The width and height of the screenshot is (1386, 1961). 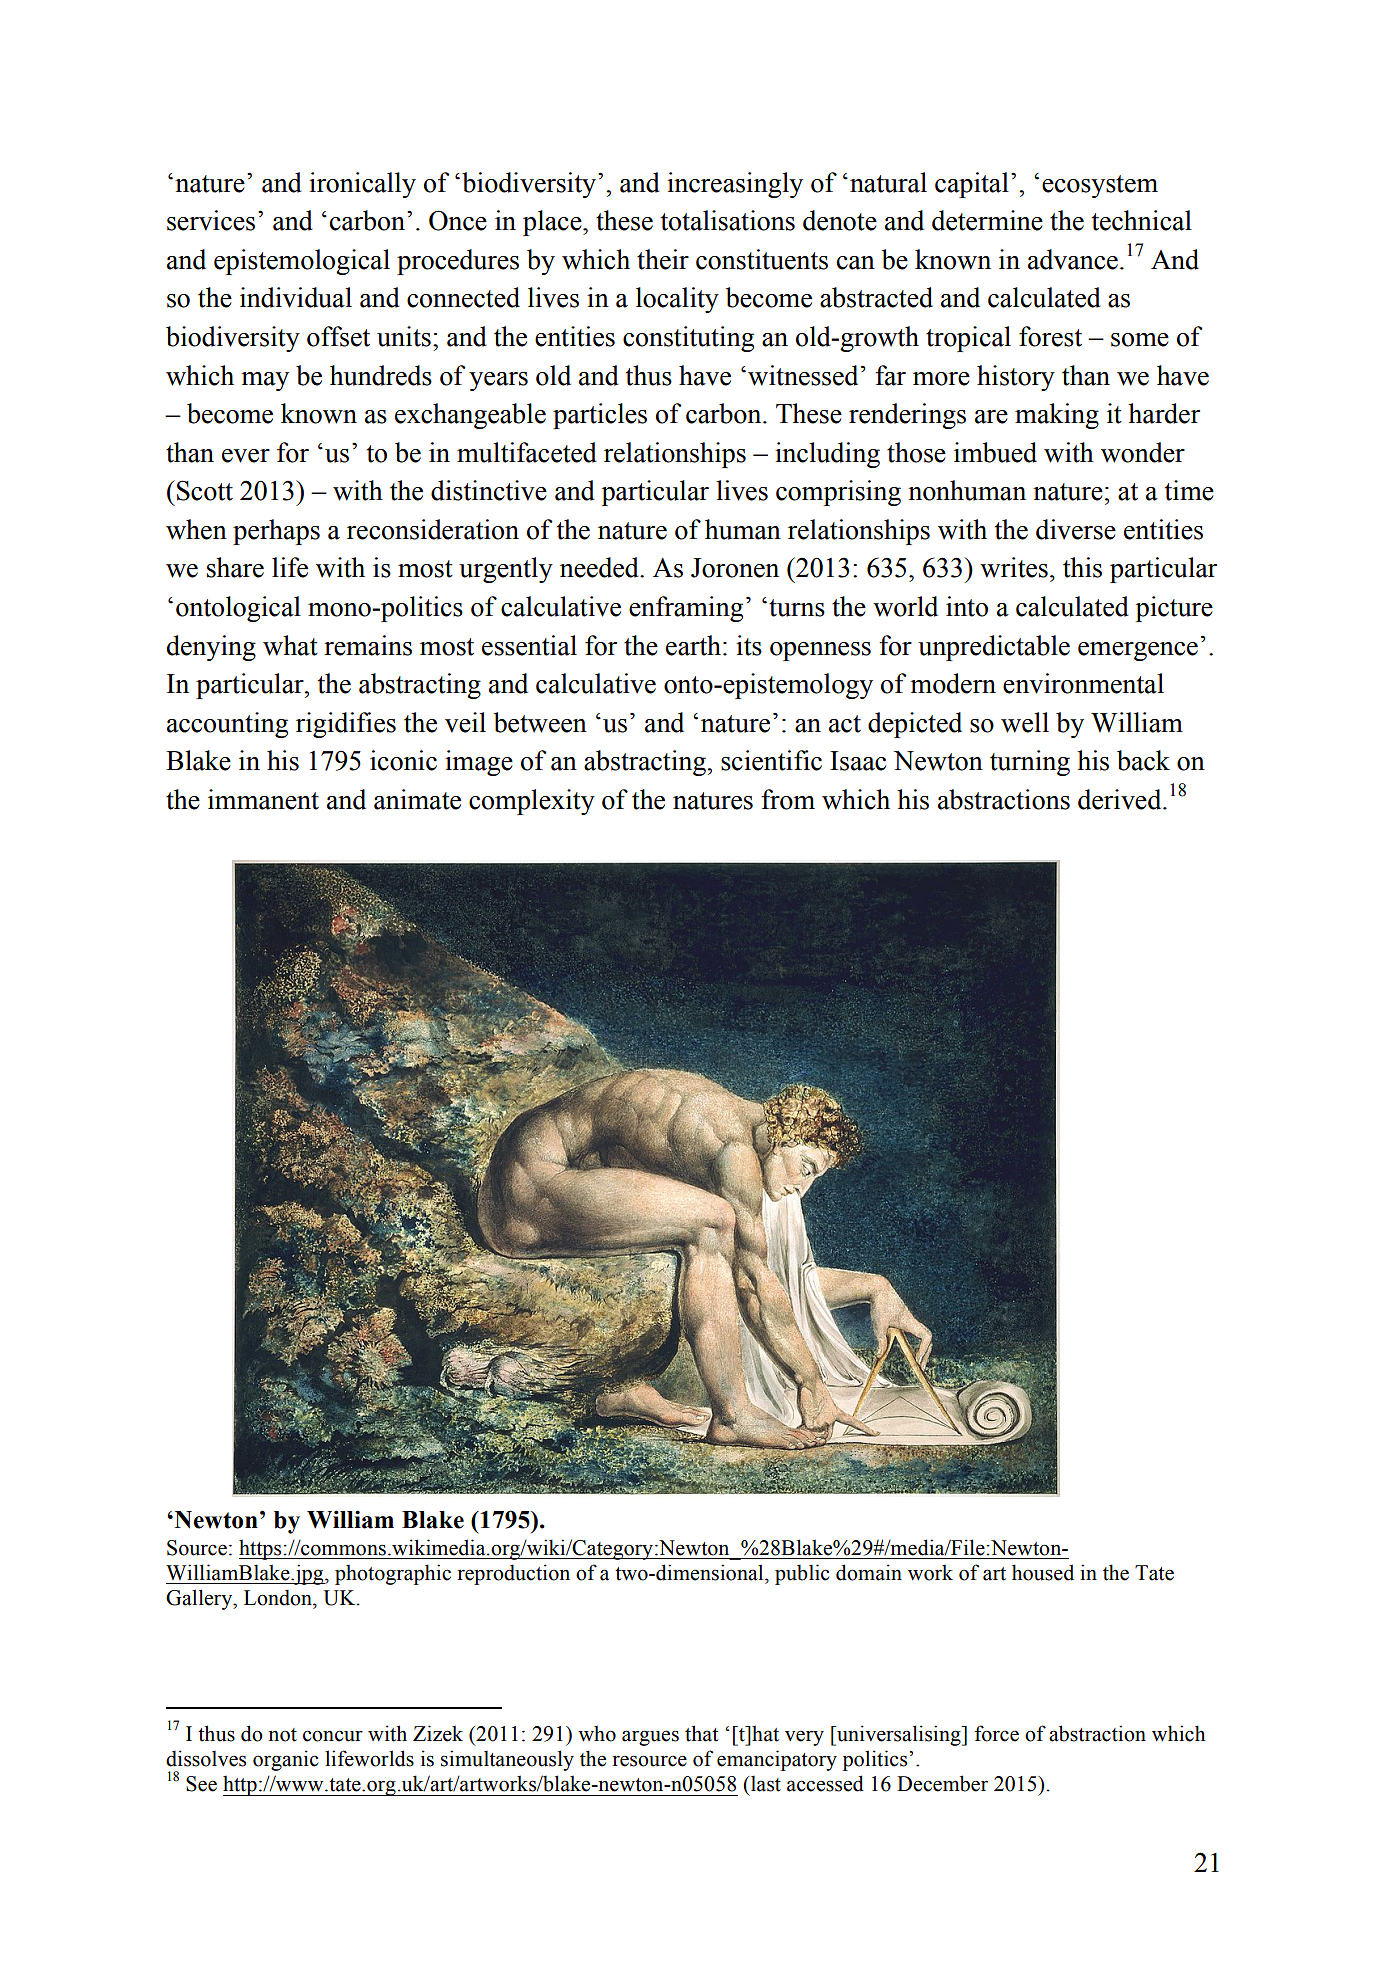 I want to click on turning, so click(x=1030, y=763).
